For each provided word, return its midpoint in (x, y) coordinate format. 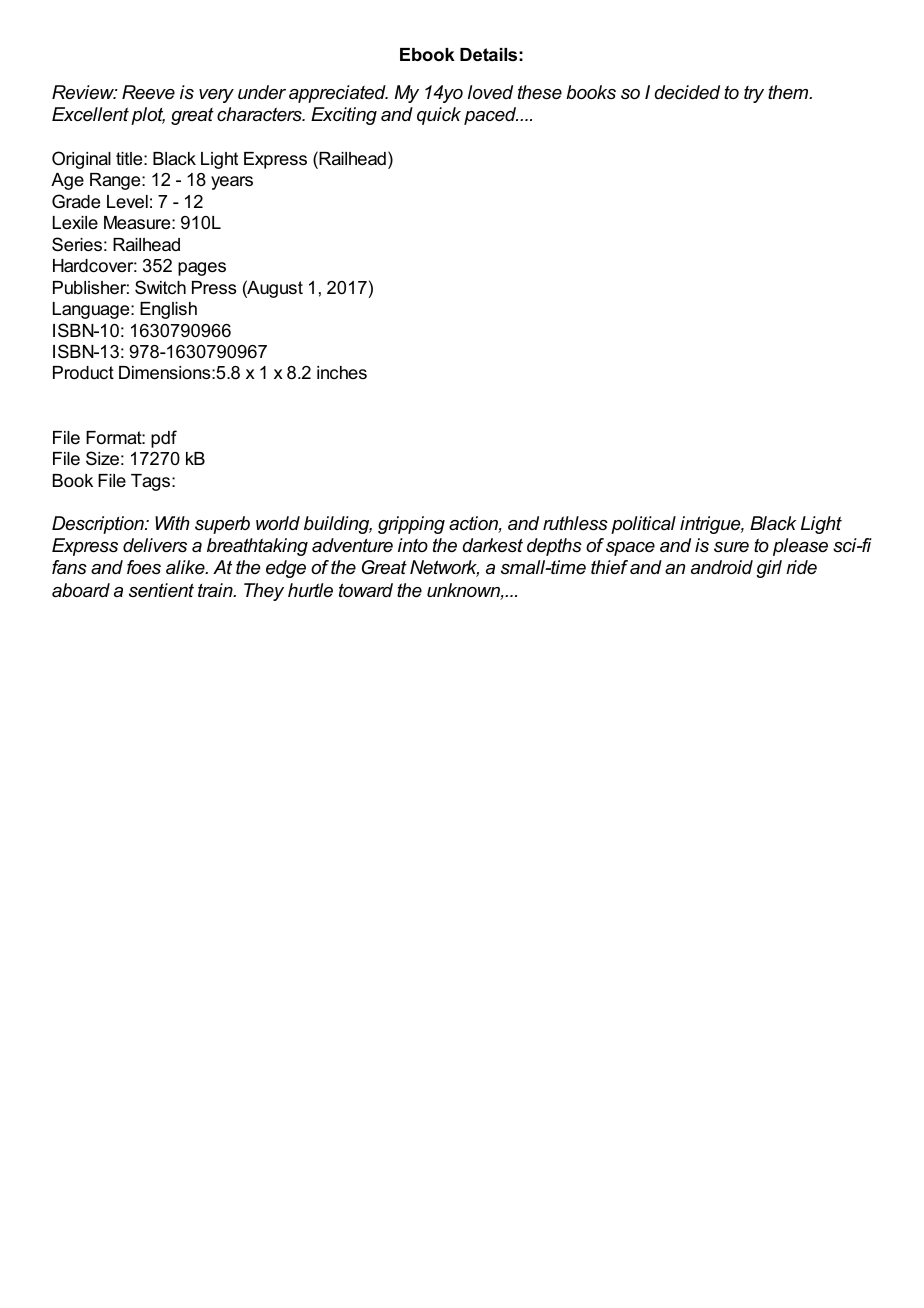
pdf (164, 439)
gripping (411, 525)
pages (202, 269)
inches (342, 372)
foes (144, 567)
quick (439, 116)
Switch (160, 287)
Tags (152, 482)
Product (83, 372)
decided (687, 92)
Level (127, 202)
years (232, 183)
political (643, 525)
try (754, 94)
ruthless (575, 523)
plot (148, 116)
